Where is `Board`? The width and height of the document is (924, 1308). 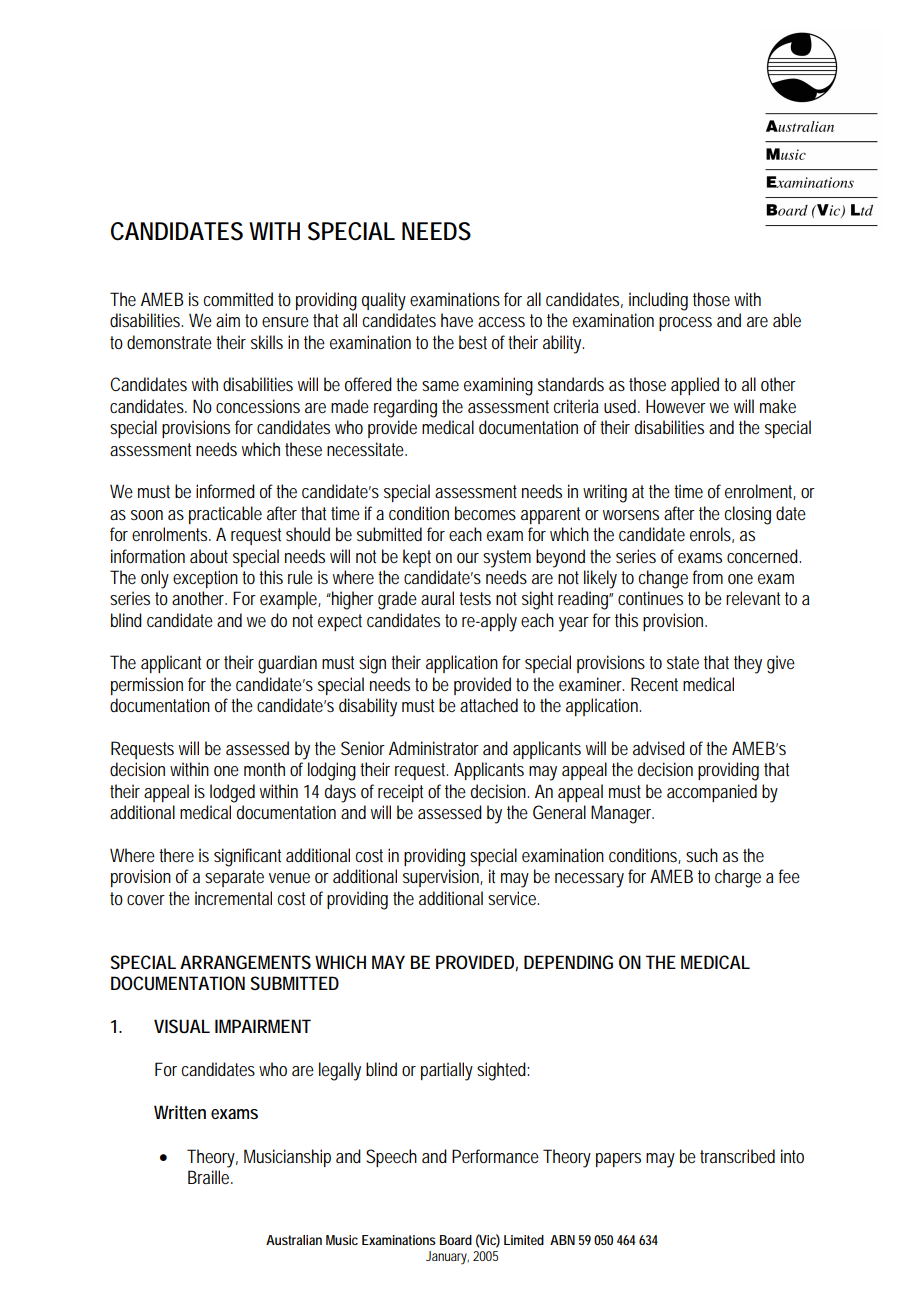
Board is located at coordinates (456, 1240).
